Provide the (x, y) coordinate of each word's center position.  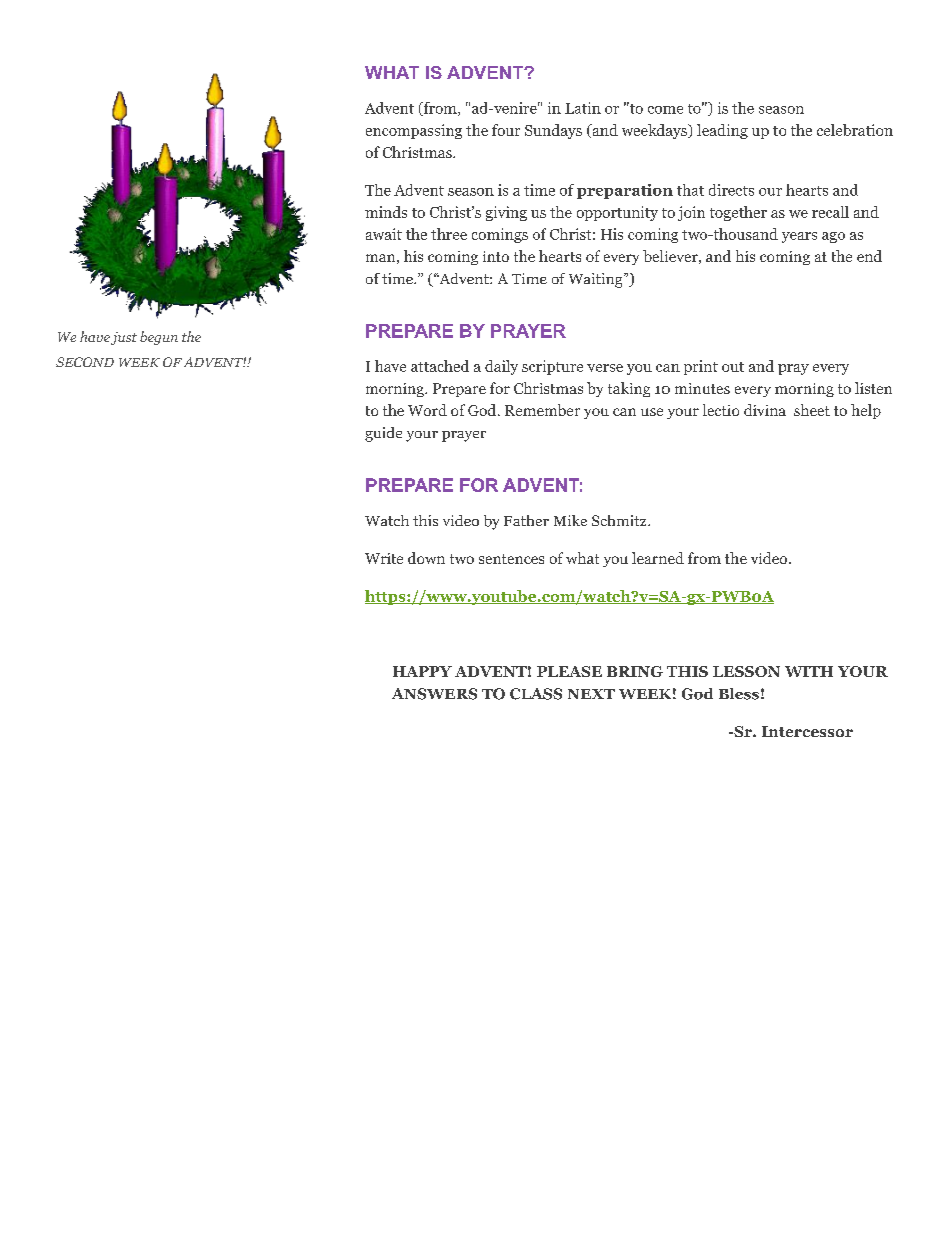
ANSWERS (434, 694)
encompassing (414, 131)
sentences (511, 559)
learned (658, 558)
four (506, 130)
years (799, 237)
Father (526, 520)
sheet (812, 410)
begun (159, 338)
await (384, 234)
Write (384, 558)
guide (383, 434)
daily (501, 367)
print (701, 367)
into (496, 256)
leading (722, 131)
